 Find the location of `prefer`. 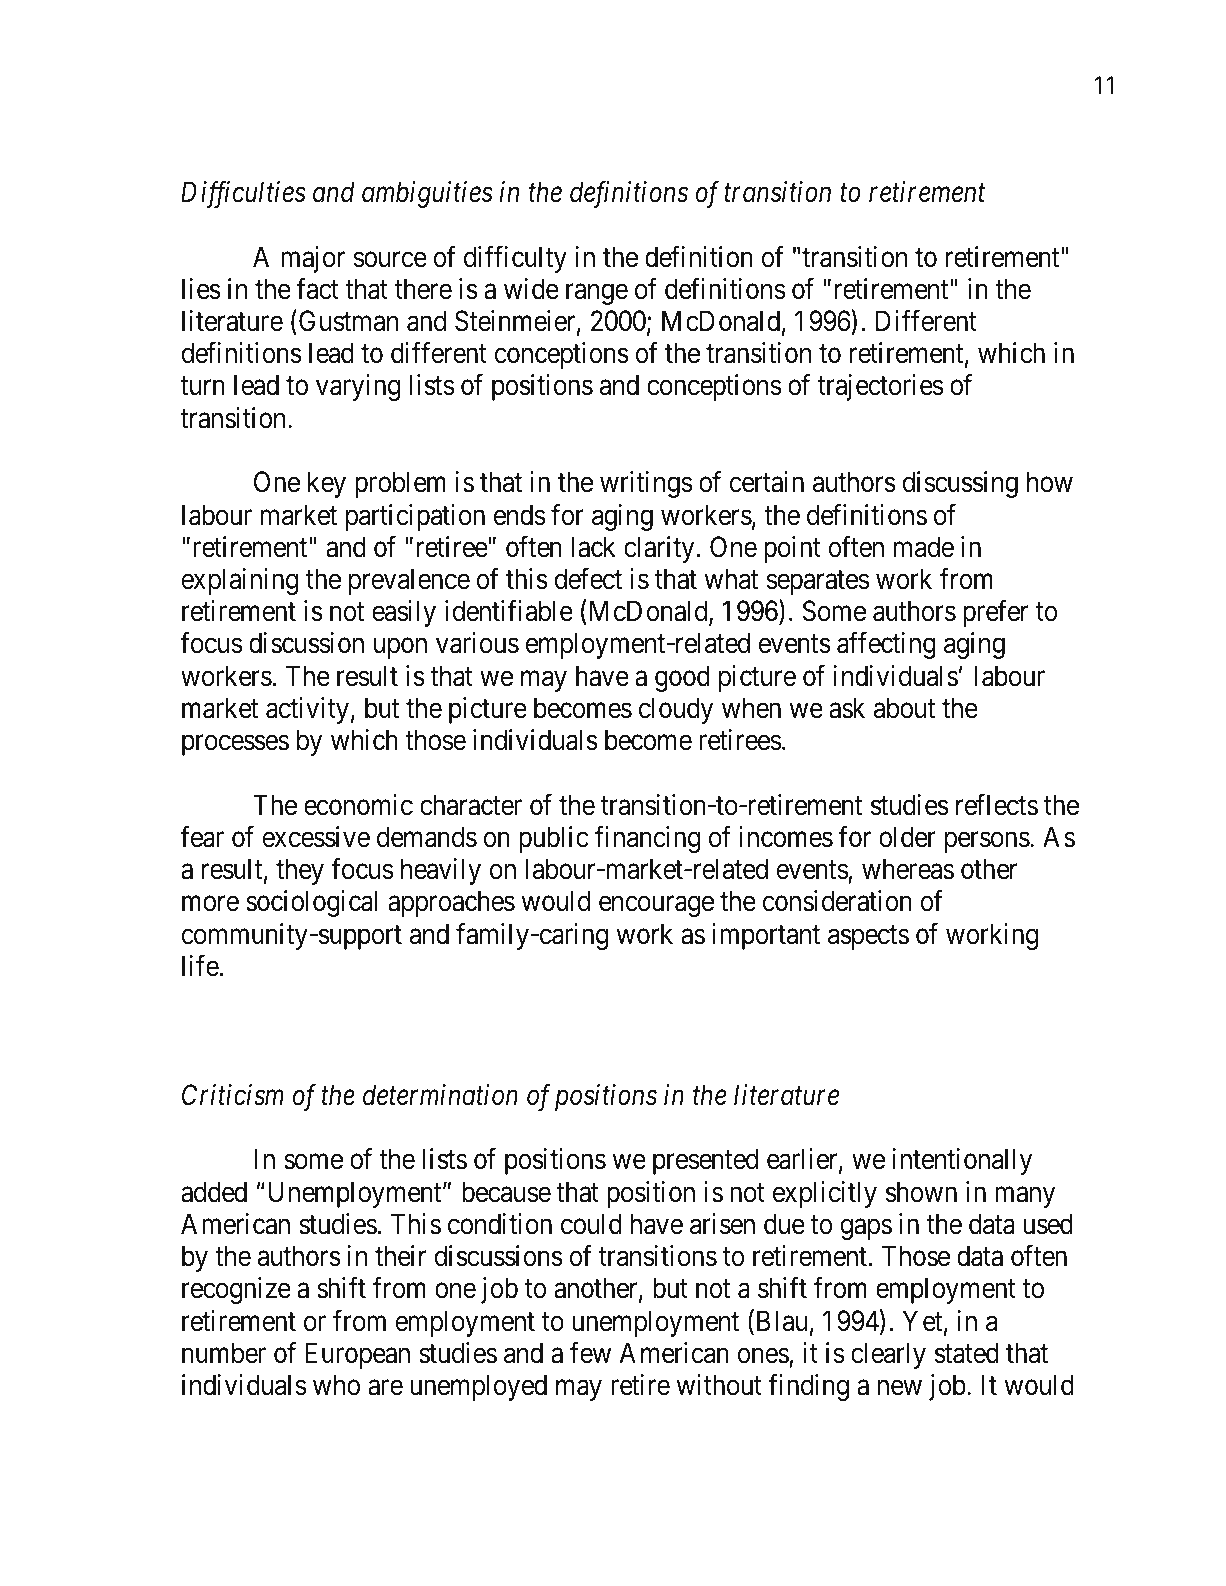

prefer is located at coordinates (995, 613).
